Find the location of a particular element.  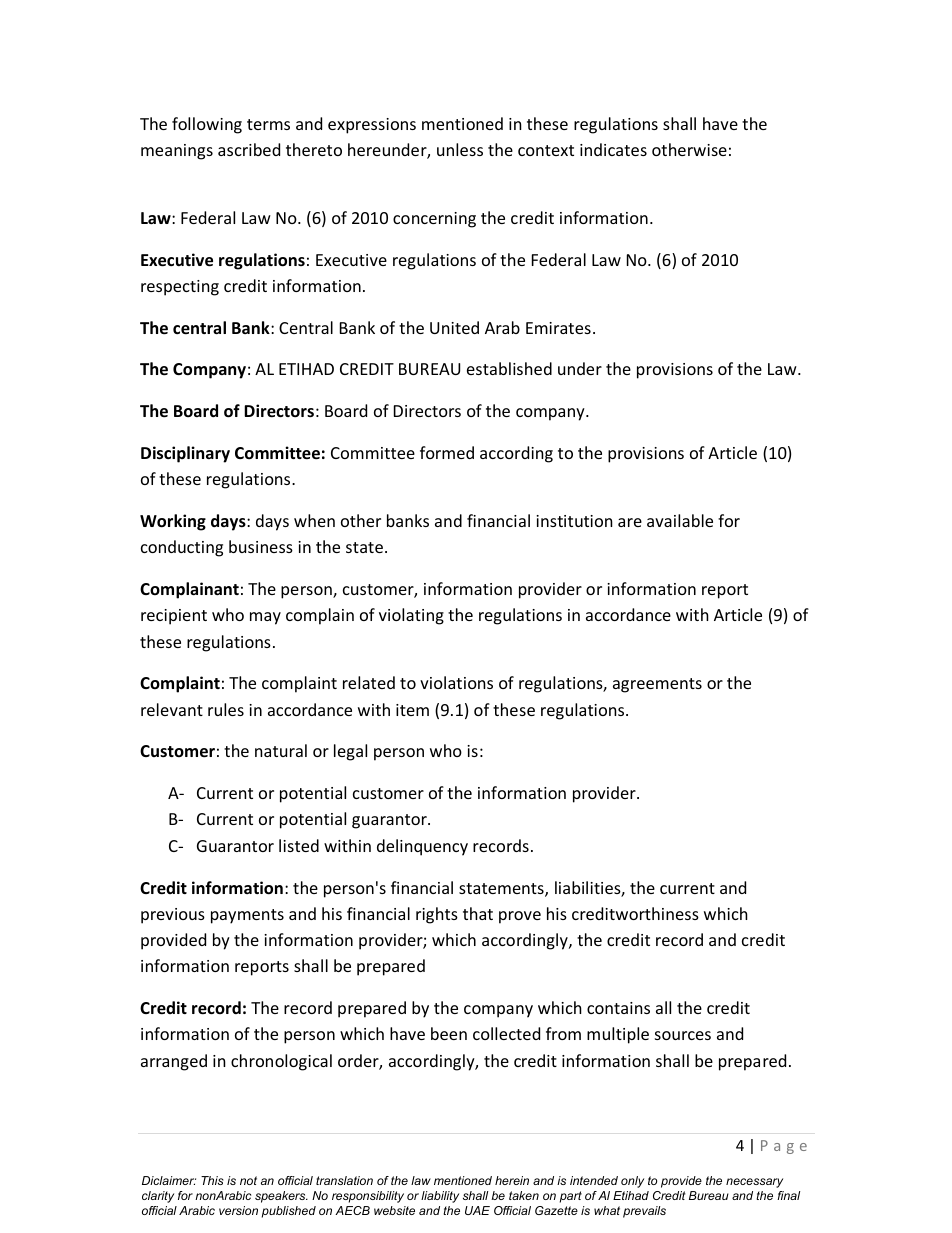

liability is located at coordinates (440, 1197).
